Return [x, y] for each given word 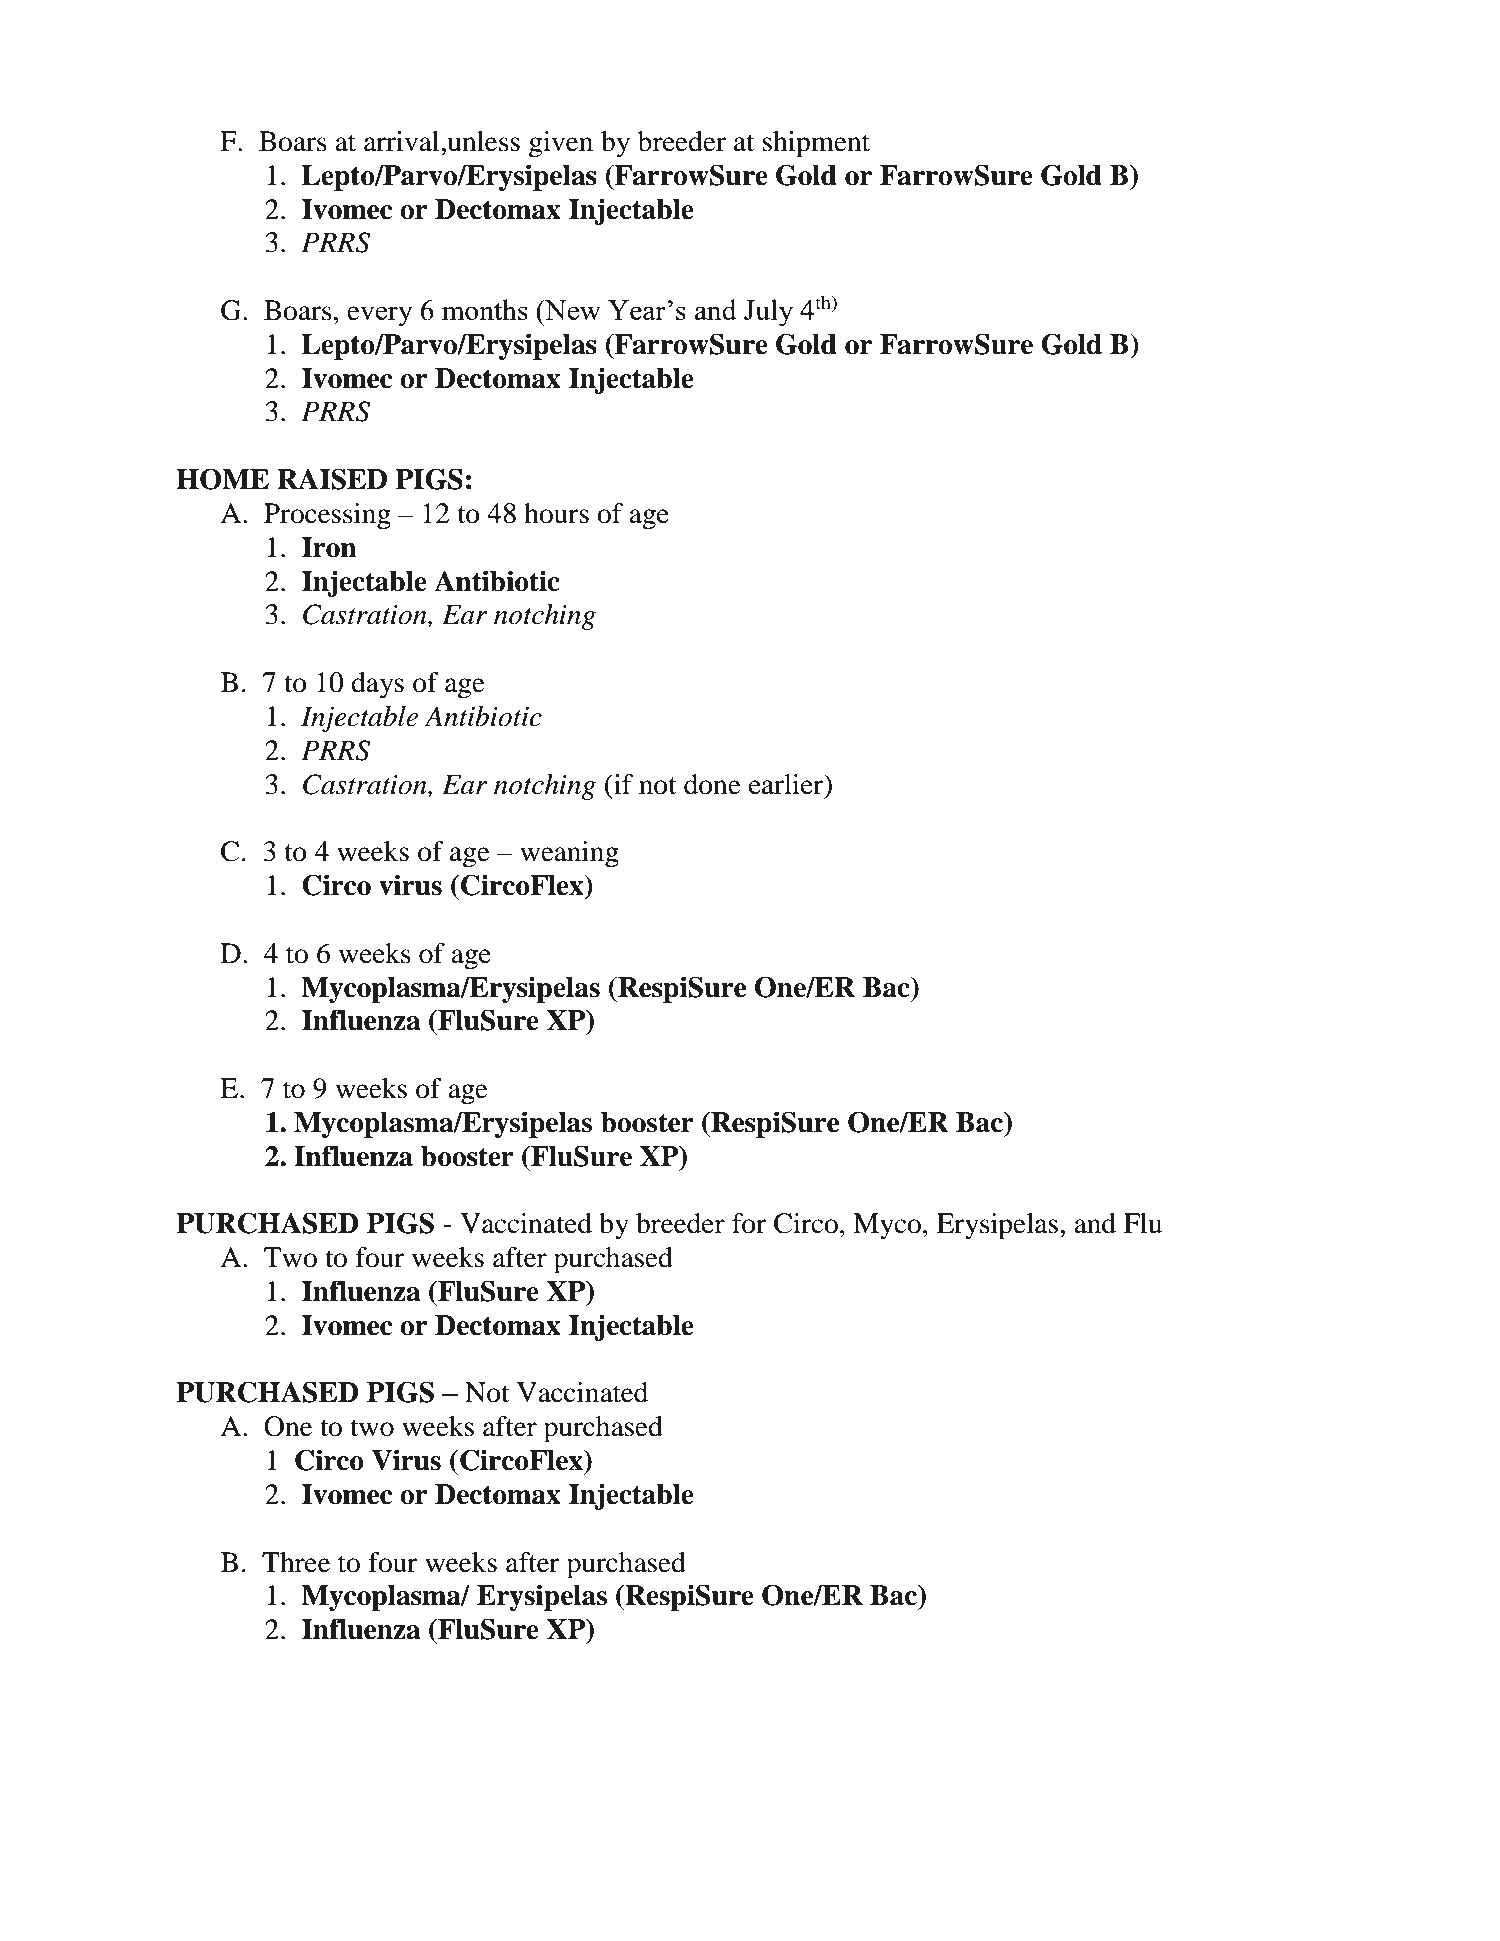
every [380, 316]
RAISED [332, 479]
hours [556, 513]
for [749, 1223]
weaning [569, 854]
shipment [816, 144]
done [712, 784]
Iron [329, 547]
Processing [327, 516]
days [377, 685]
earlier [787, 784]
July [768, 313]
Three [296, 1562]
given [561, 144]
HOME [223, 479]
